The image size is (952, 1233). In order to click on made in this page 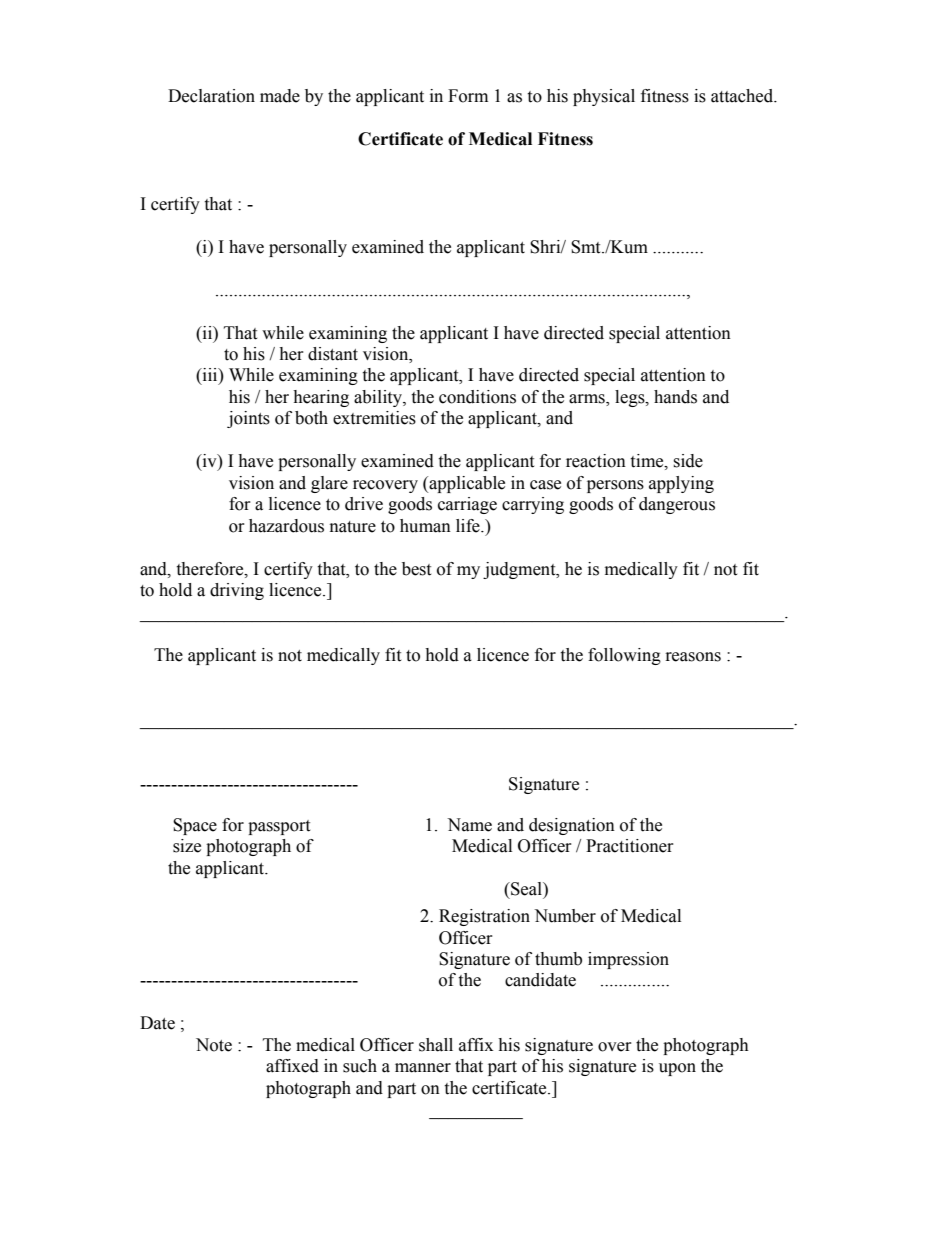, I will do `click(280, 96)`.
